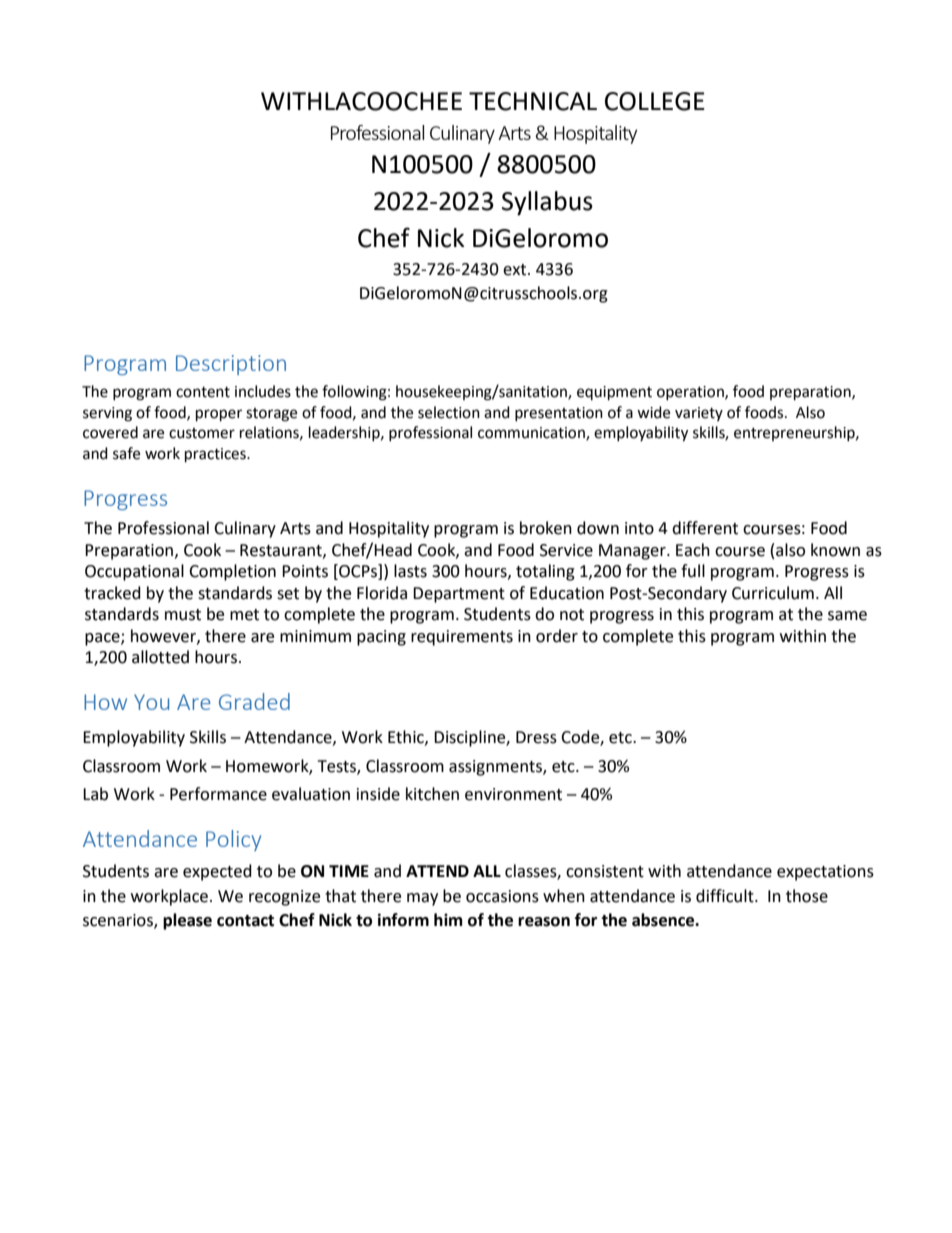  I want to click on Dress, so click(536, 737).
